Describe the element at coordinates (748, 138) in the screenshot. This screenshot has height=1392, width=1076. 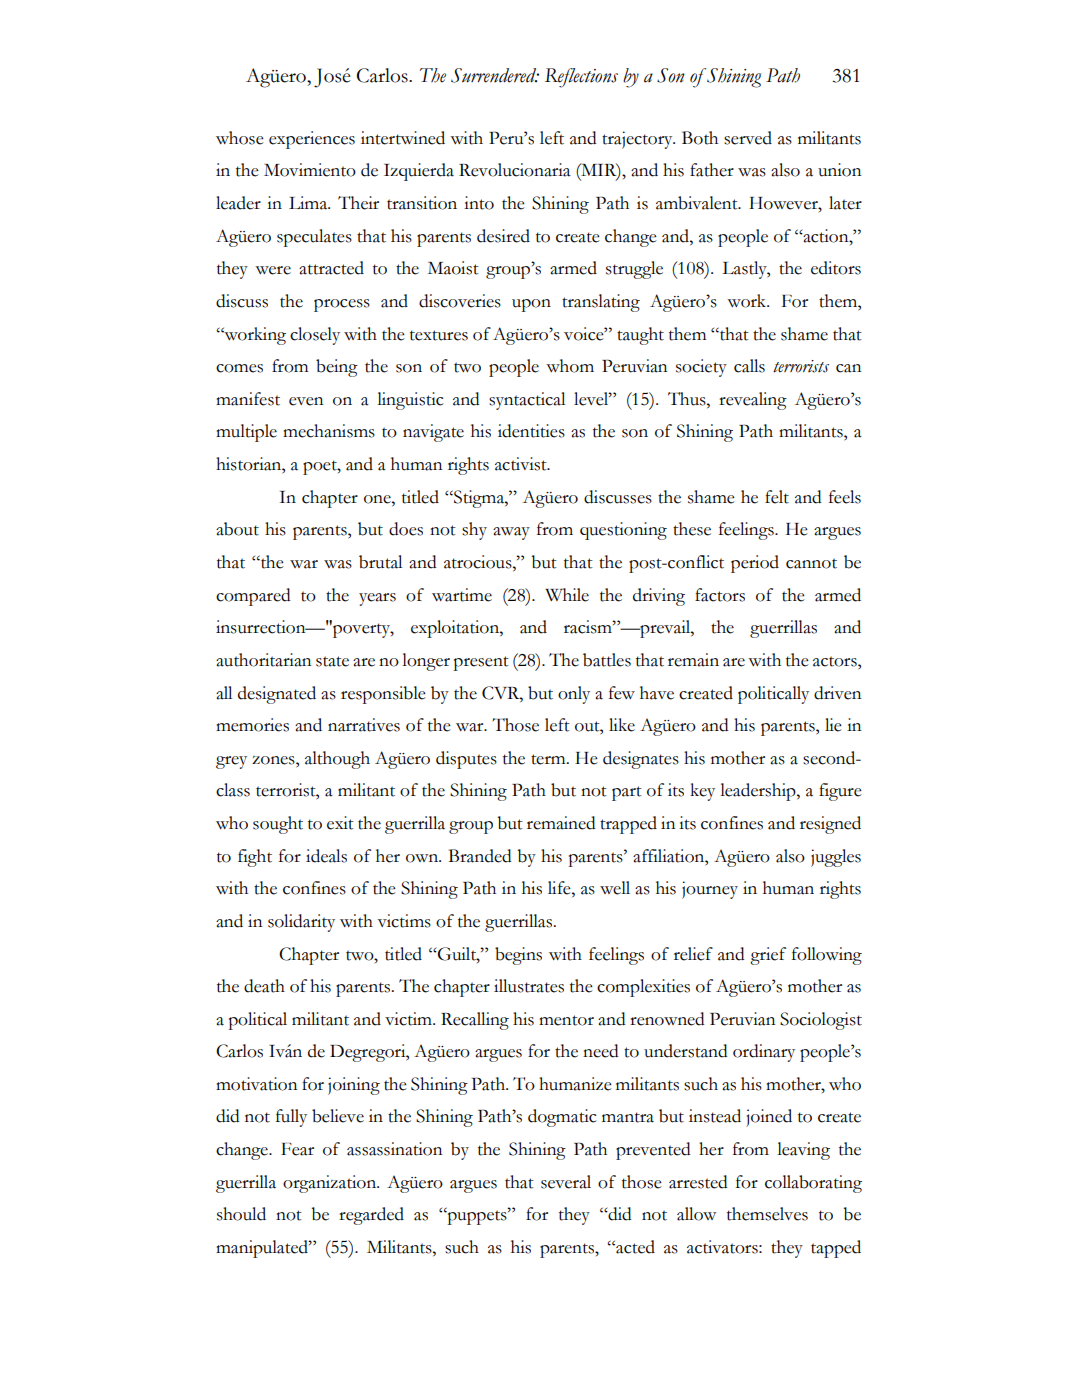
I see `served` at that location.
